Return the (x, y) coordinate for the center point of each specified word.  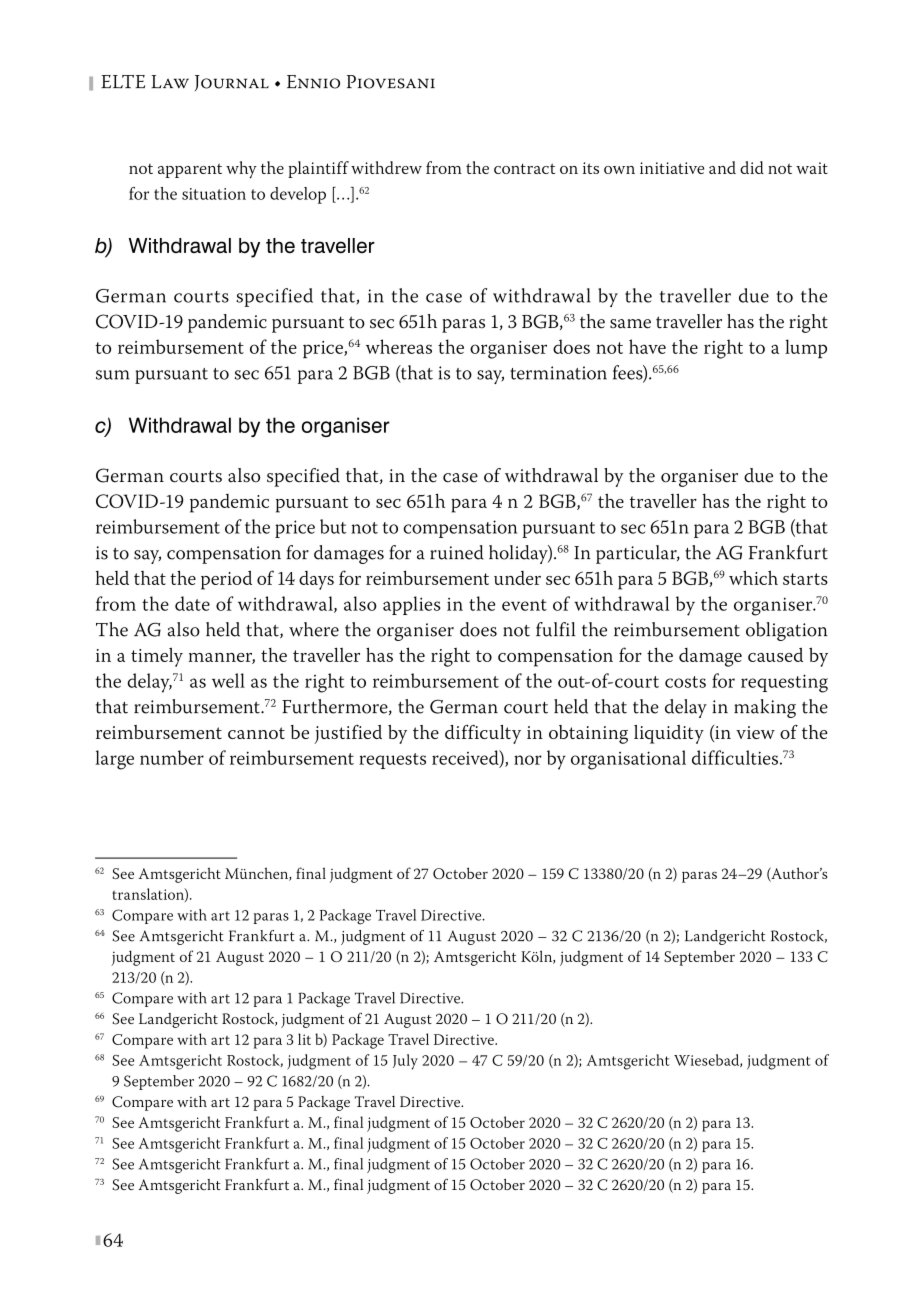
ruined (456, 552)
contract (524, 168)
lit (304, 1039)
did (752, 167)
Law (170, 82)
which (753, 577)
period (226, 580)
